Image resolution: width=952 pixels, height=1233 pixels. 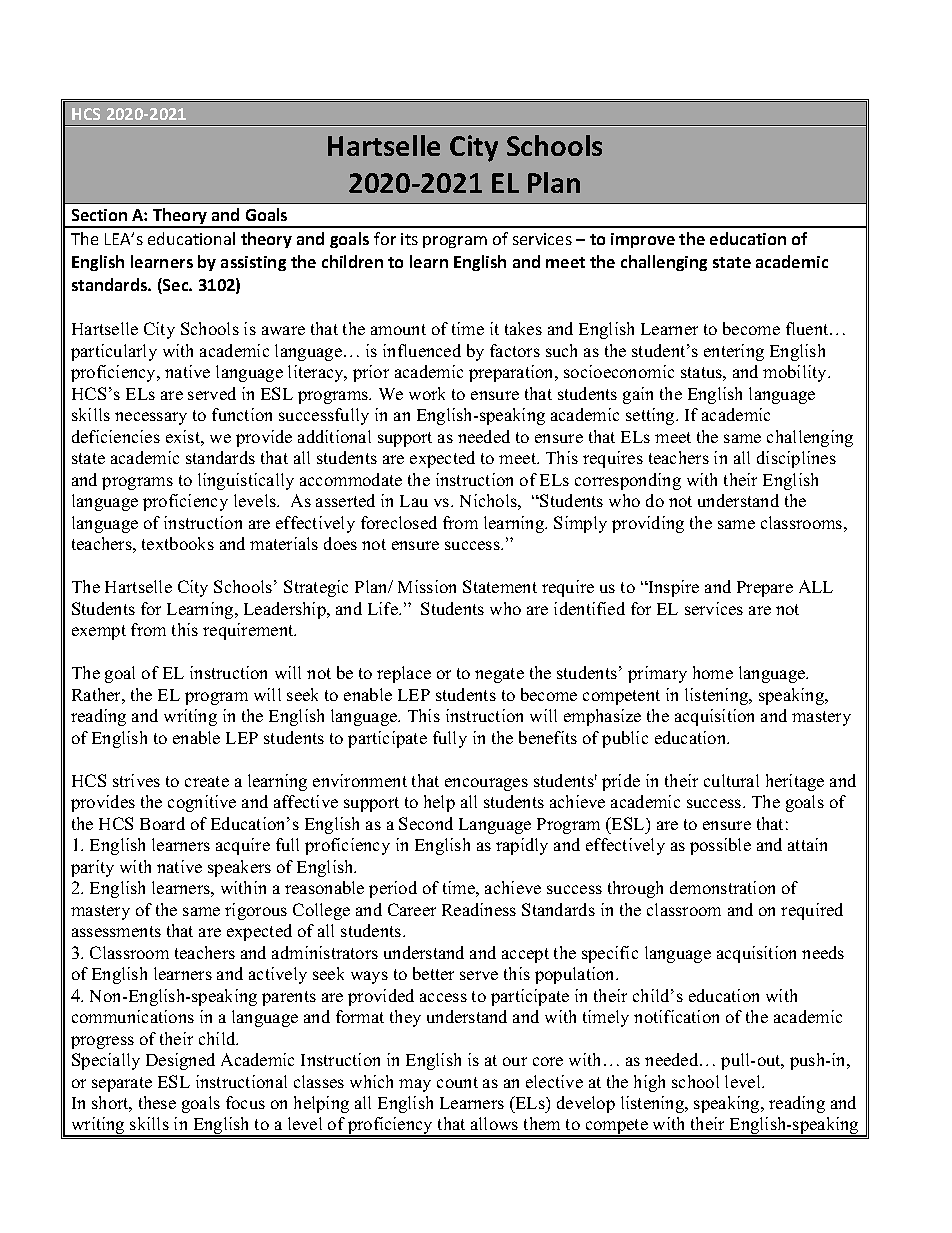 What do you see at coordinates (548, 737) in the page?
I see `benefits` at bounding box center [548, 737].
